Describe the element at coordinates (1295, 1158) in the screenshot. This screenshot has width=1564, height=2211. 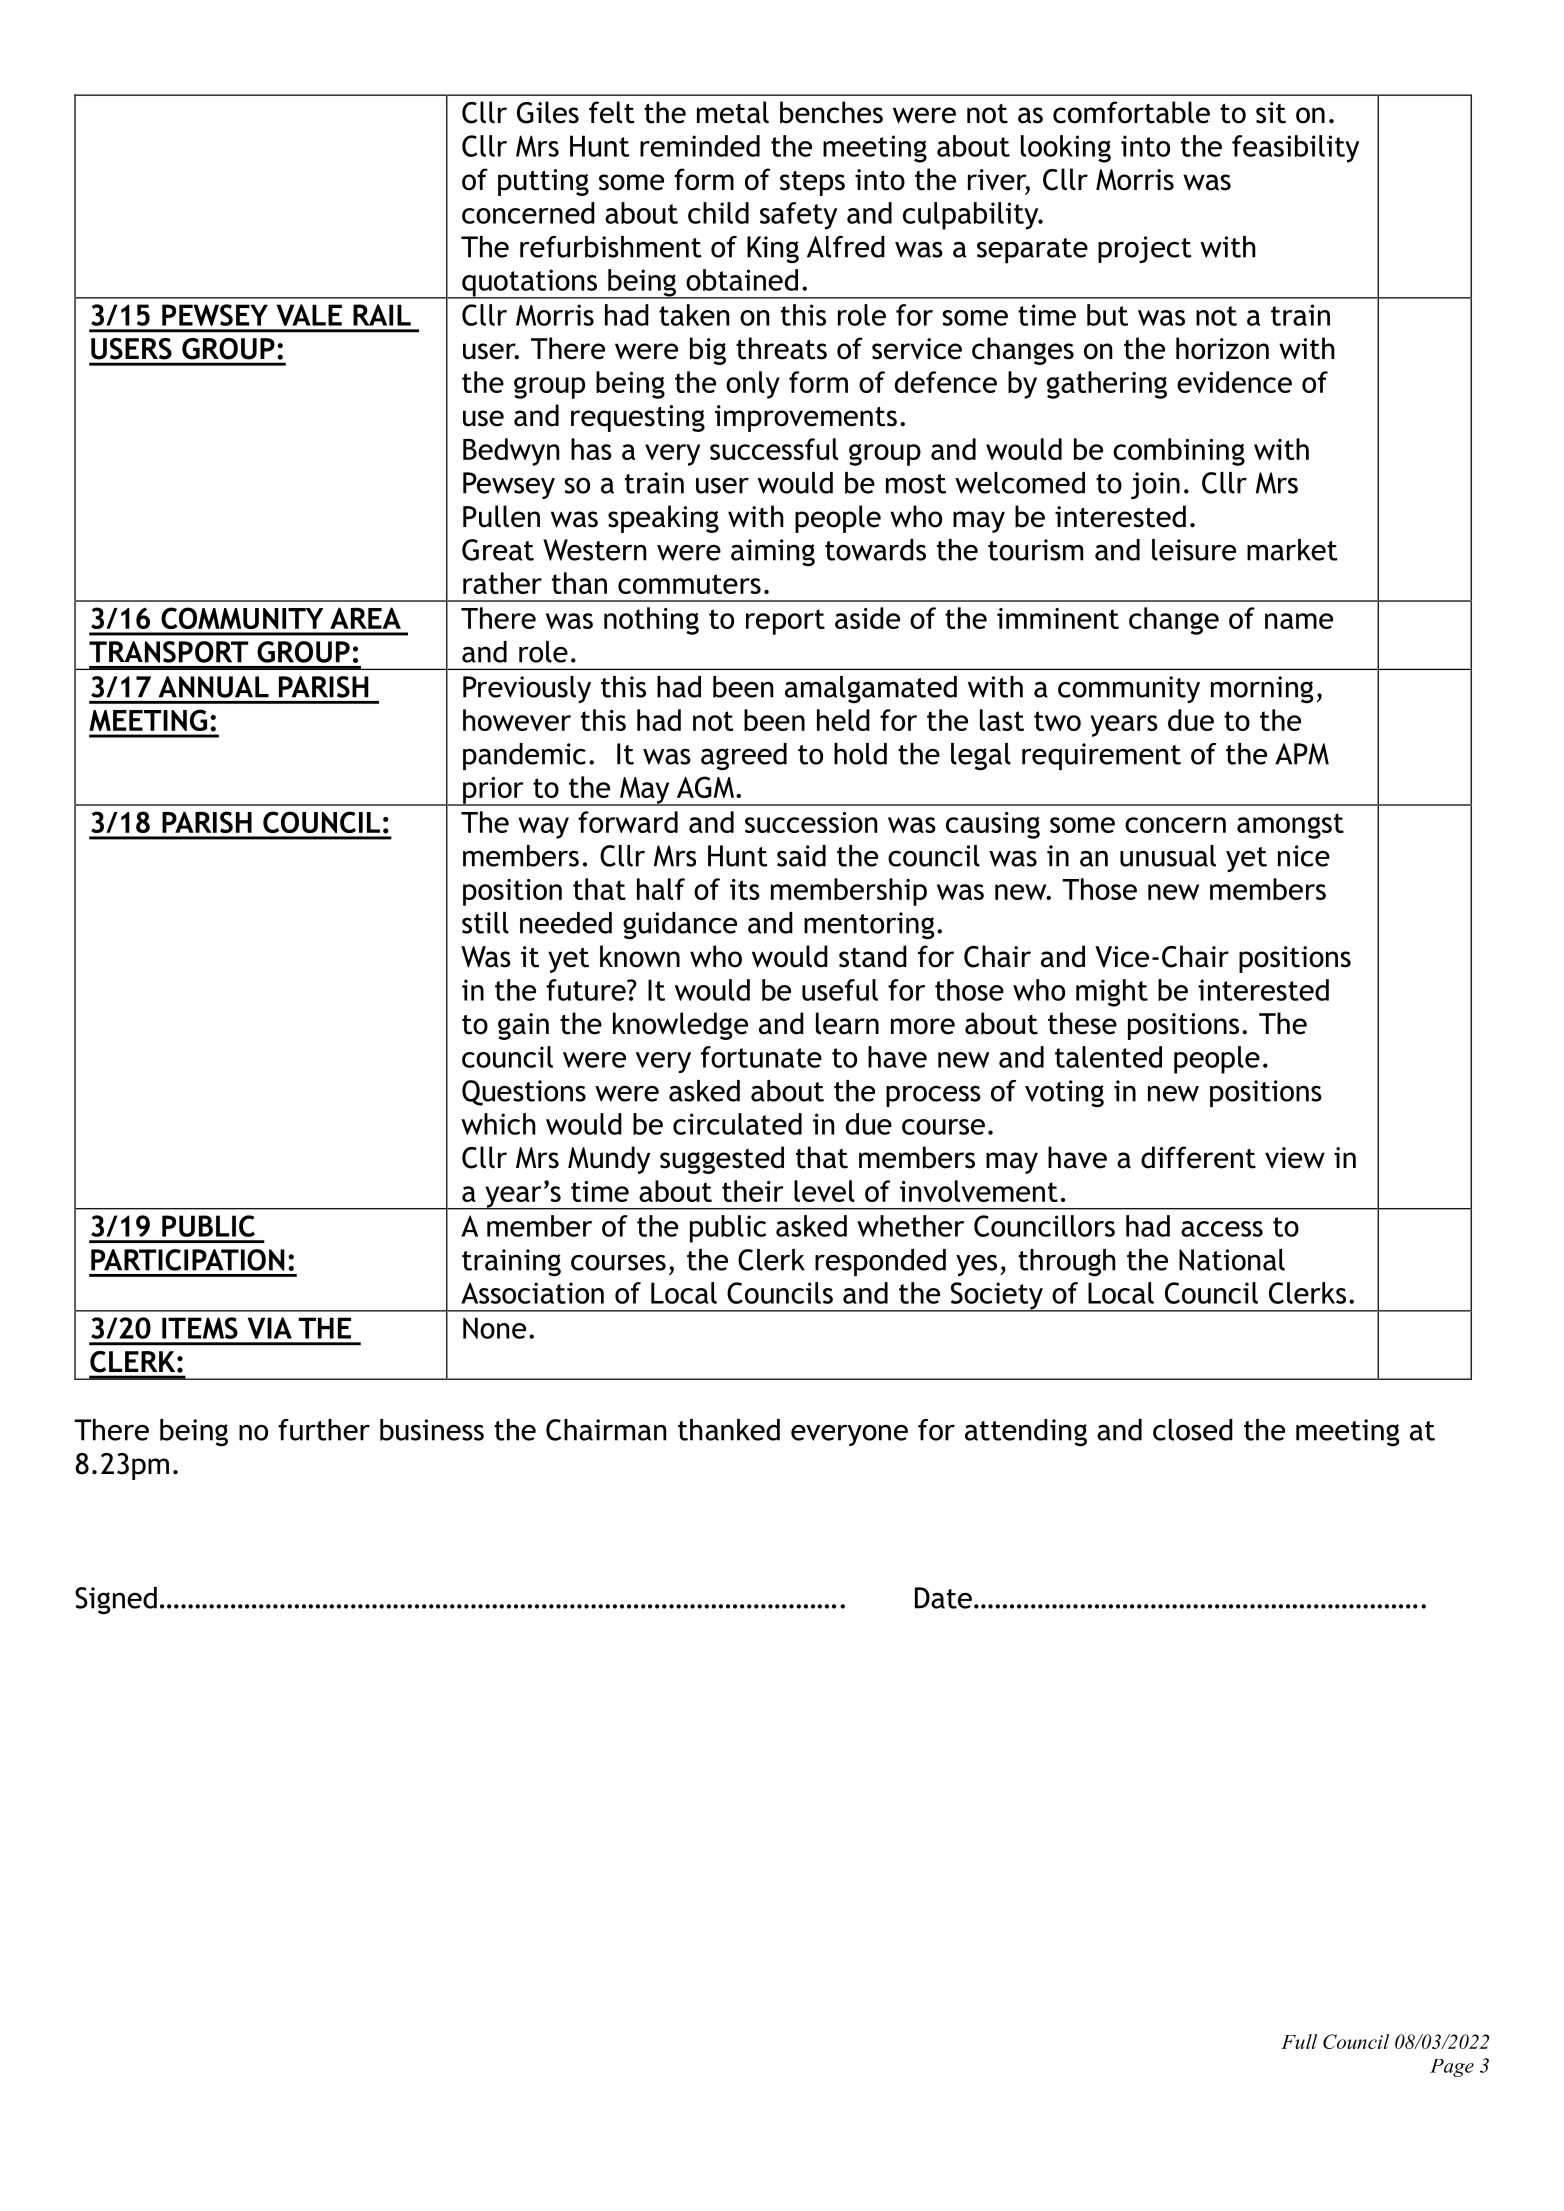
I see `view` at that location.
